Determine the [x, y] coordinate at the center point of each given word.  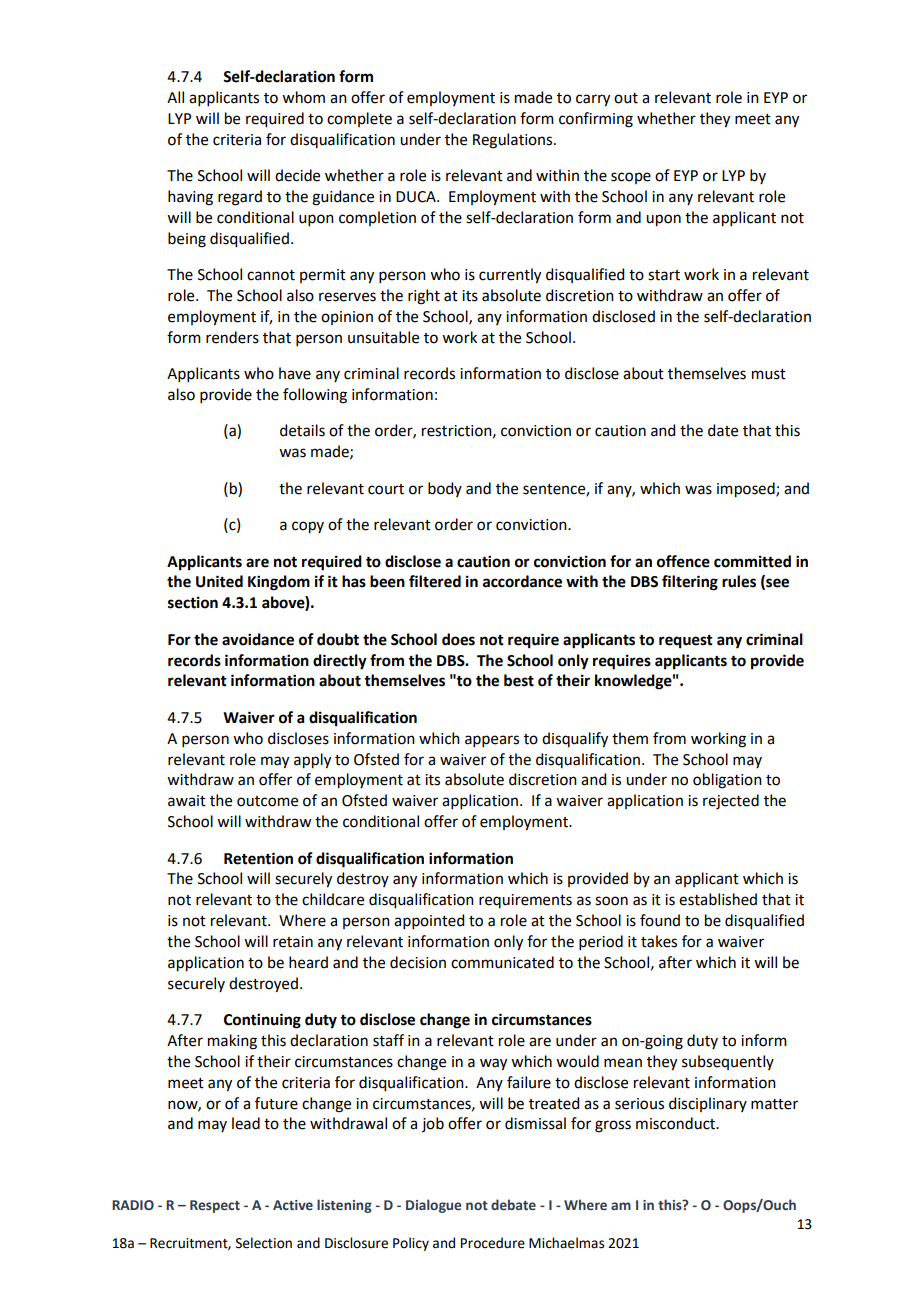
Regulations [514, 141]
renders [232, 337]
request [686, 642]
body [445, 489]
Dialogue [433, 1206]
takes [659, 941]
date [723, 430]
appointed [429, 921]
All [175, 97]
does [458, 639]
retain [293, 942]
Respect [215, 1206]
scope [631, 178]
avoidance [258, 639]
